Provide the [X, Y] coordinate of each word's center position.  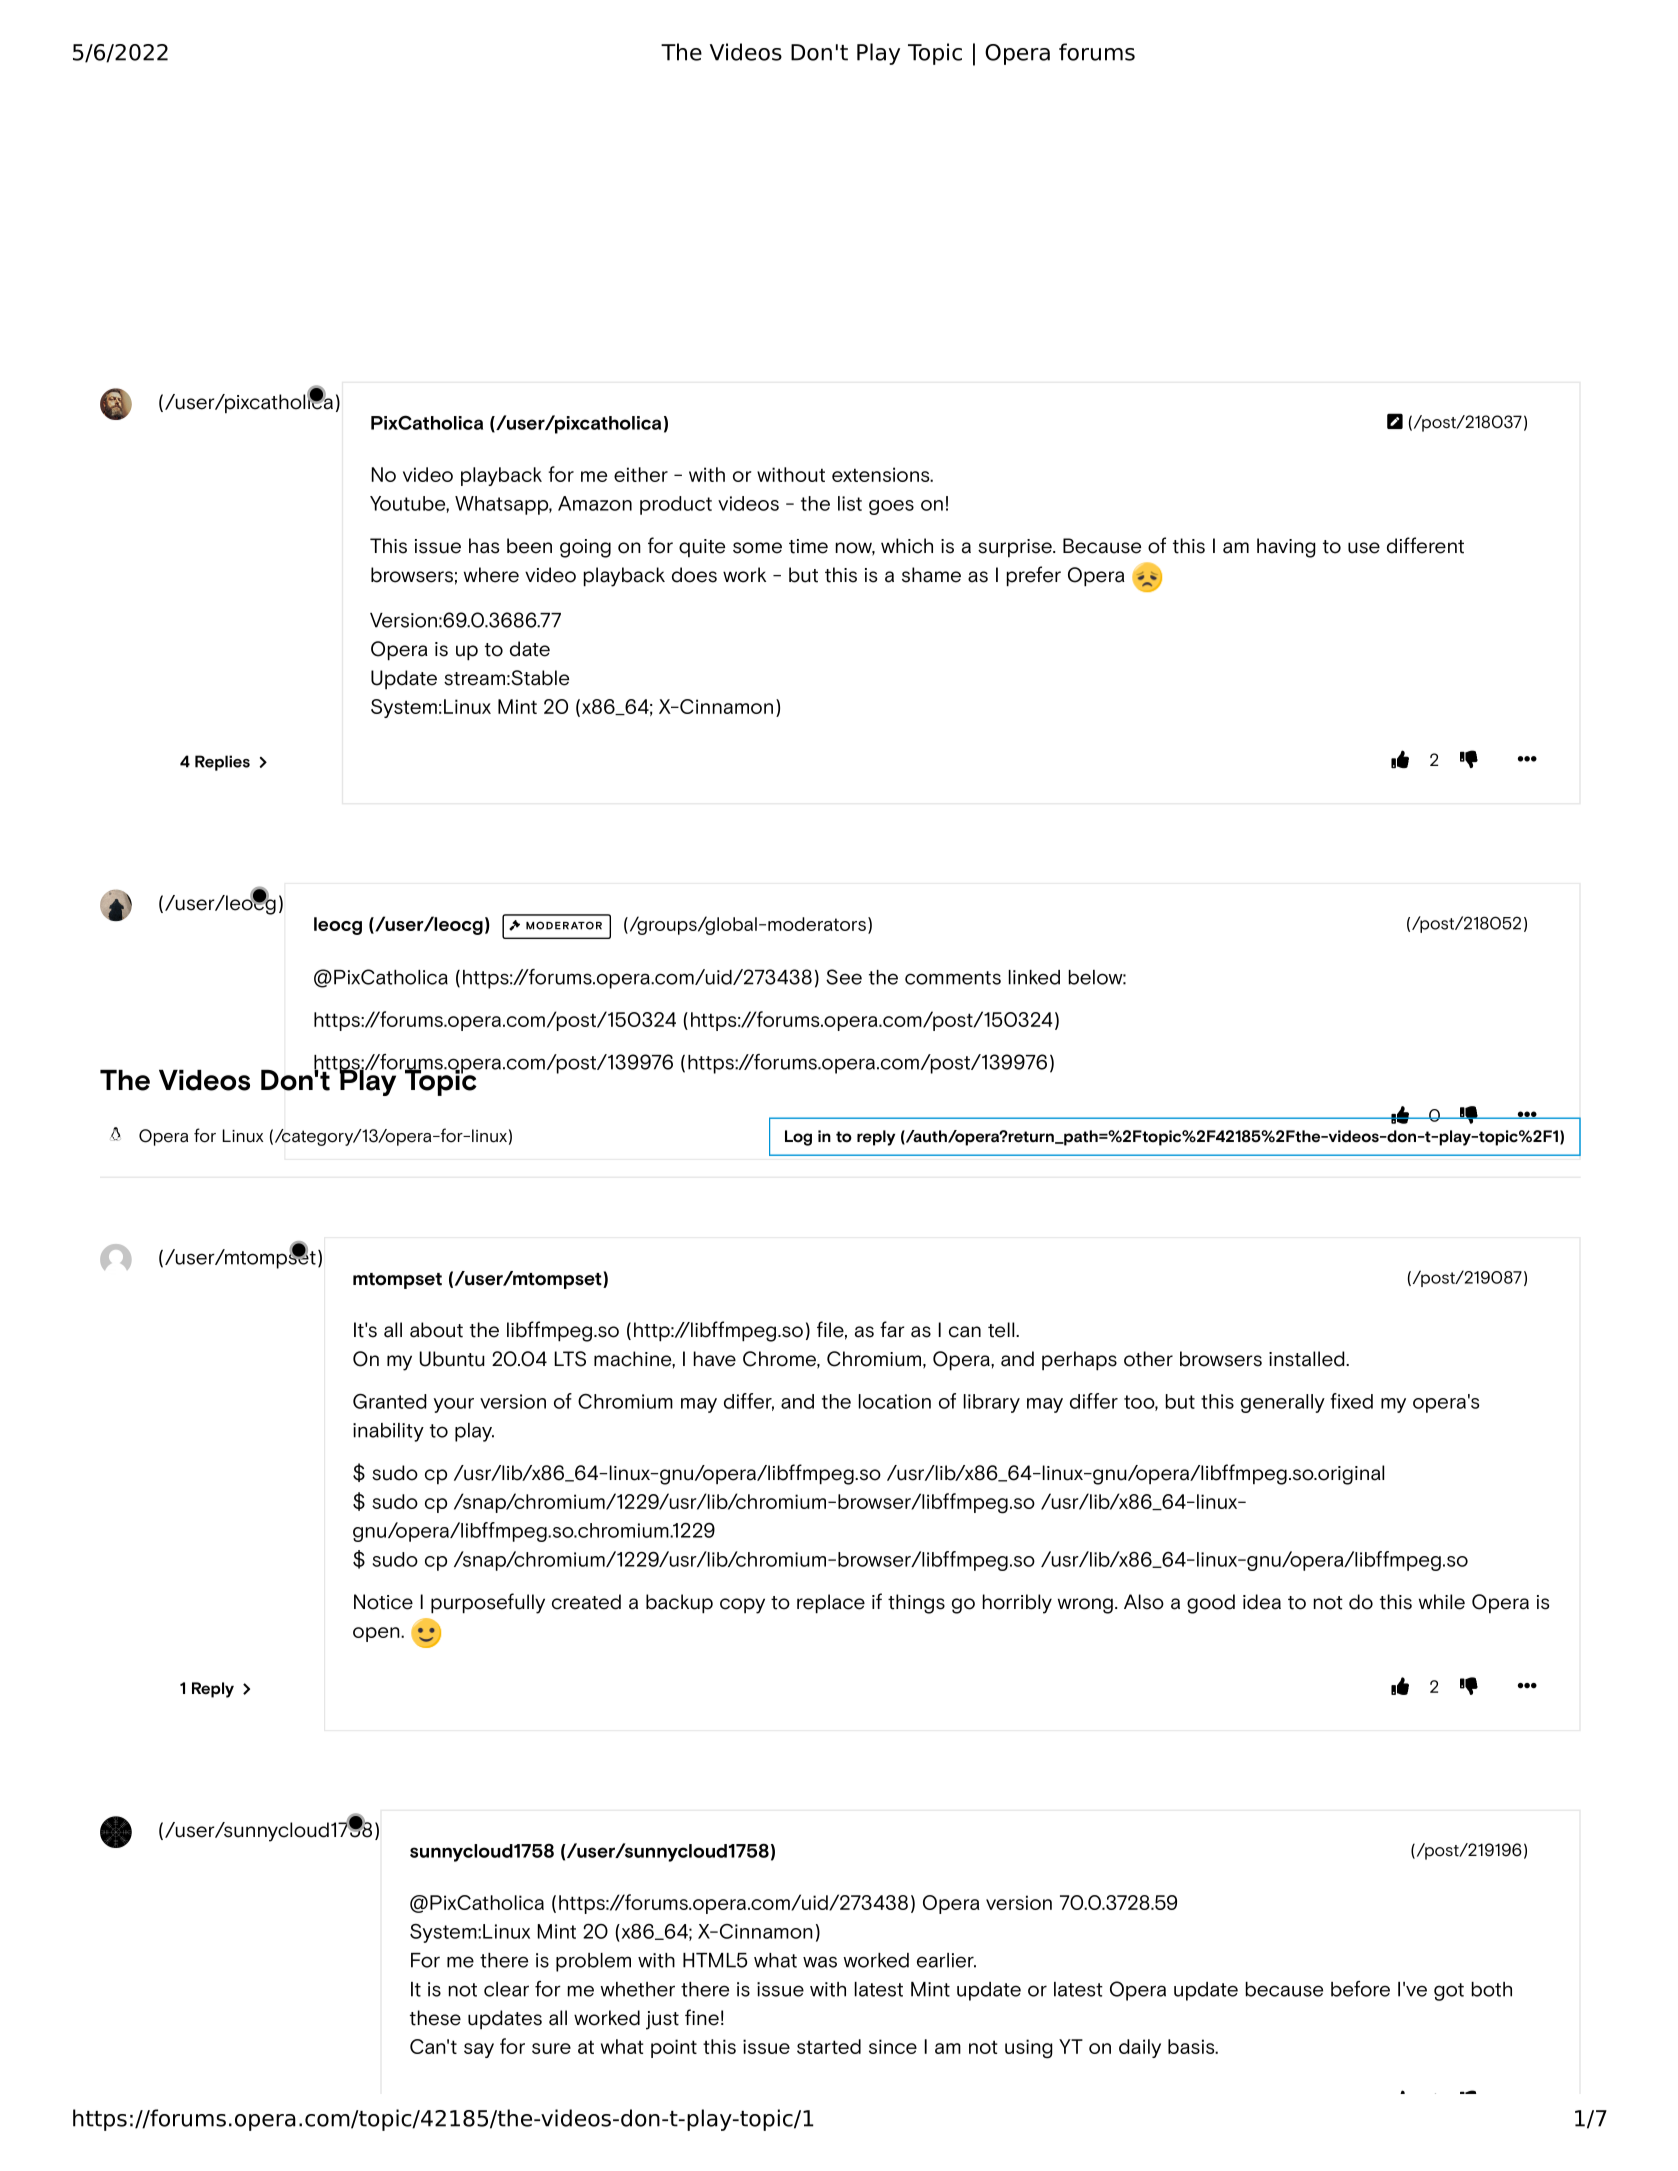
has [484, 546]
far [892, 1329]
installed [1308, 1359]
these [435, 2018]
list [850, 503]
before [1360, 1989]
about [436, 1330]
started [829, 2046]
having [1286, 548]
